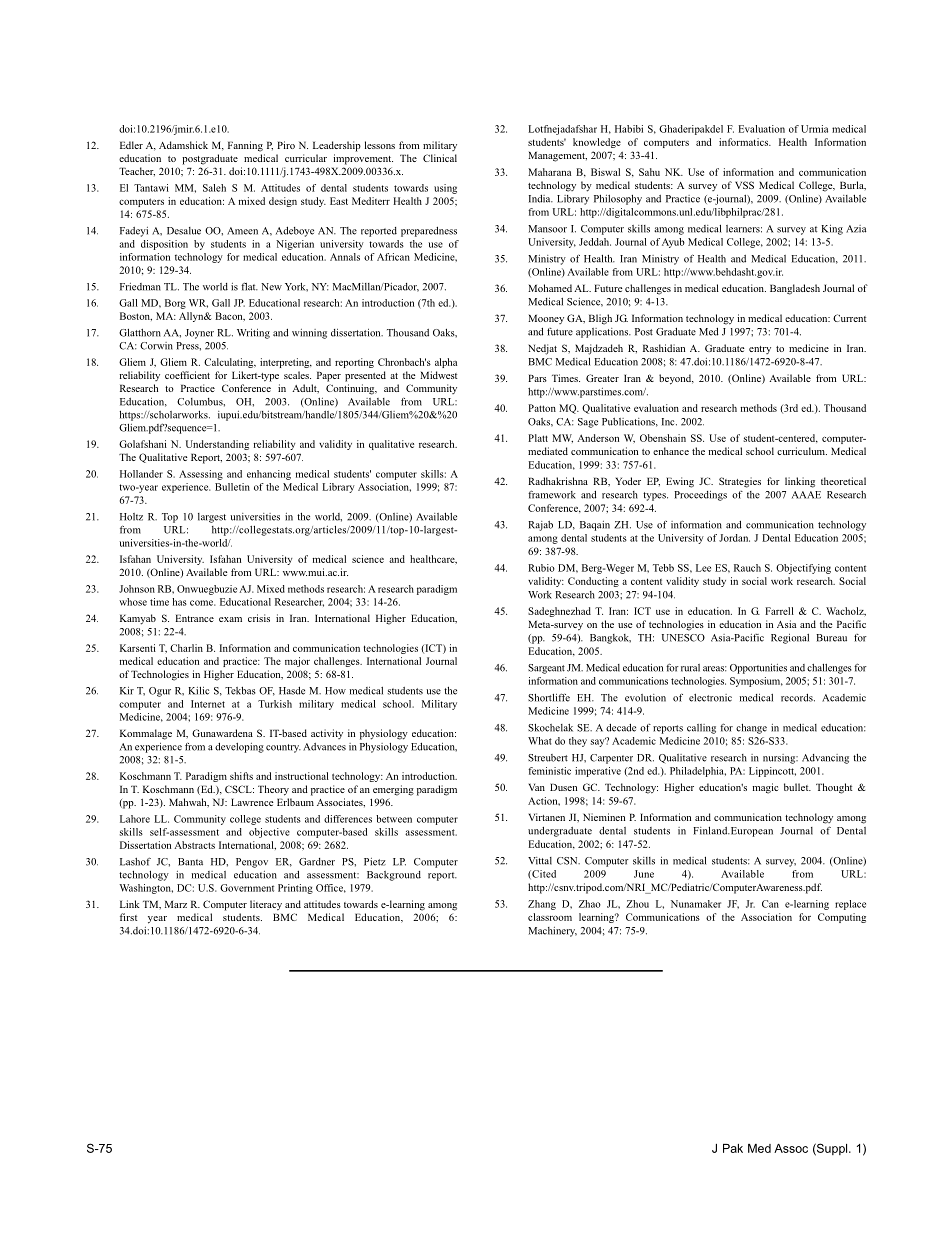 This page has width=952, height=1233. Describe the element at coordinates (214, 188) in the page. I see `Saleh` at that location.
